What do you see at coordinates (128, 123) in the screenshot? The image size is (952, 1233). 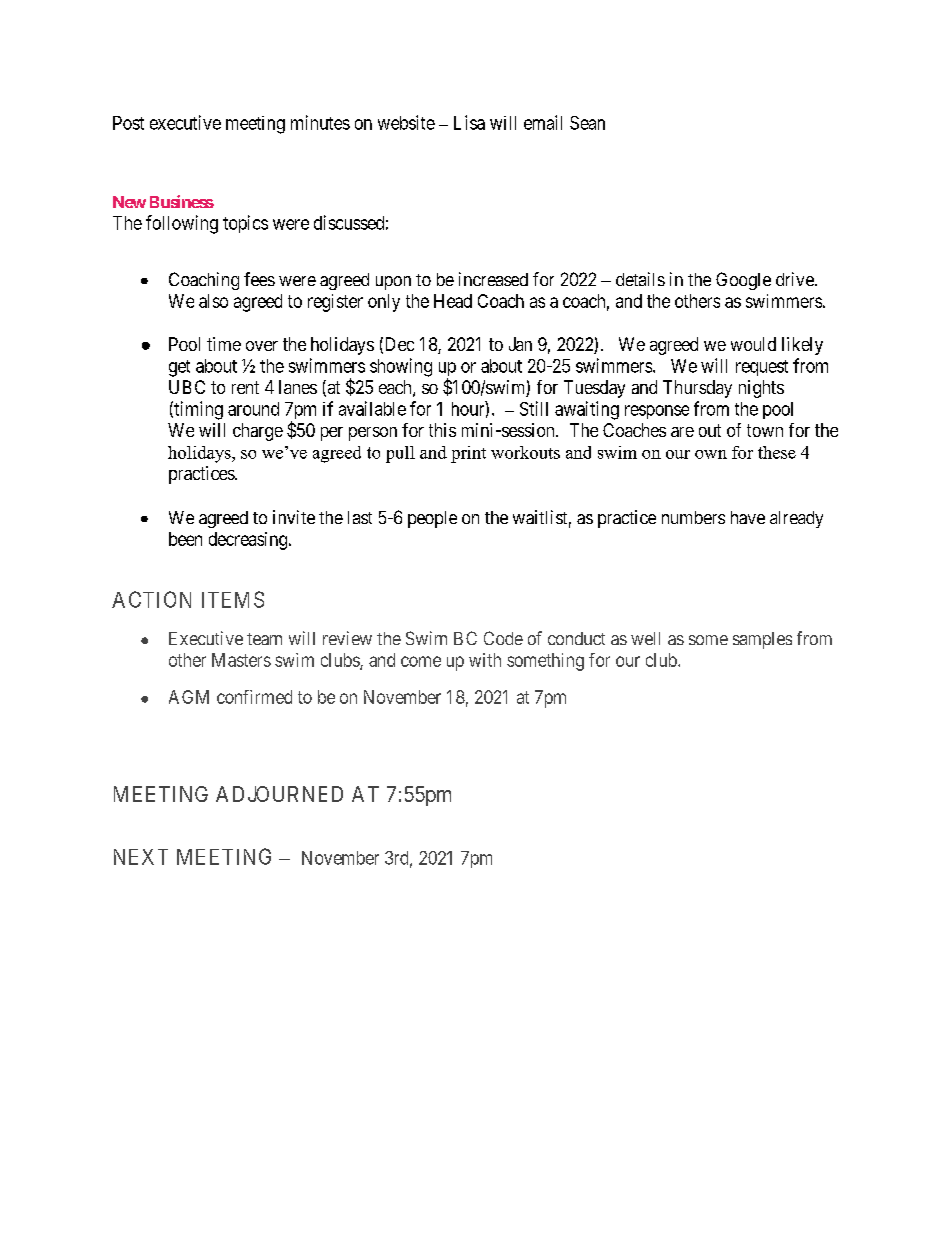 I see `Post` at bounding box center [128, 123].
